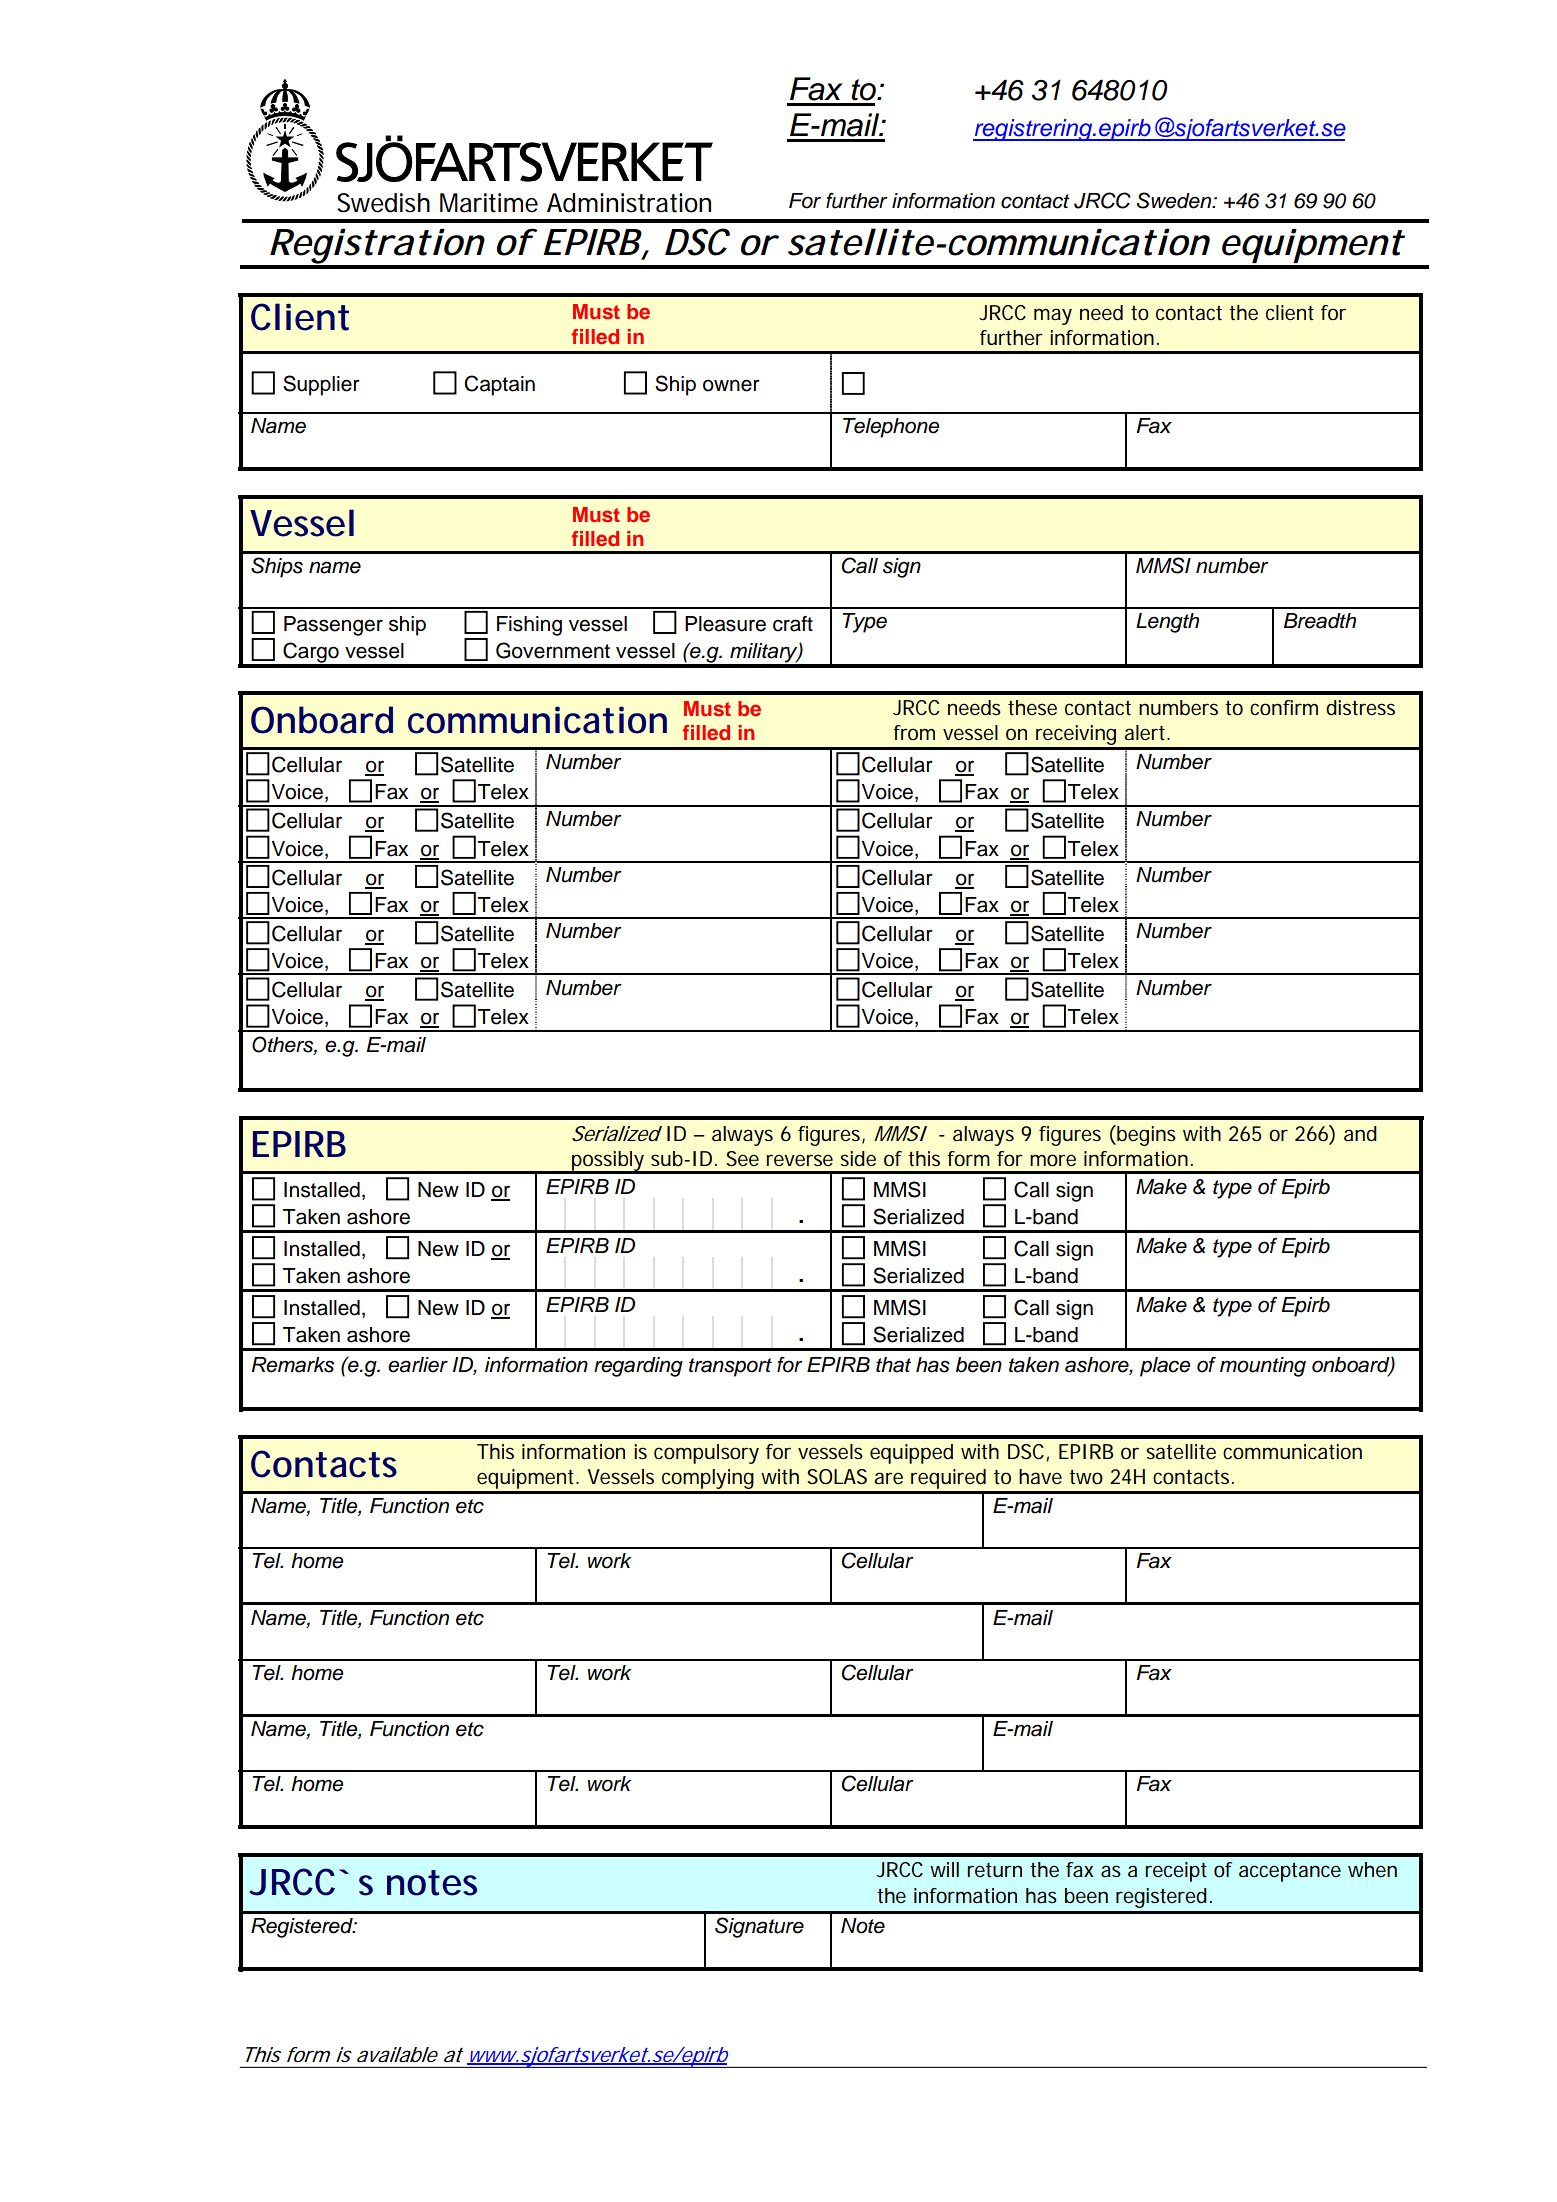 This screenshot has width=1557, height=2202. What do you see at coordinates (731, 385) in the screenshot?
I see `owner` at bounding box center [731, 385].
